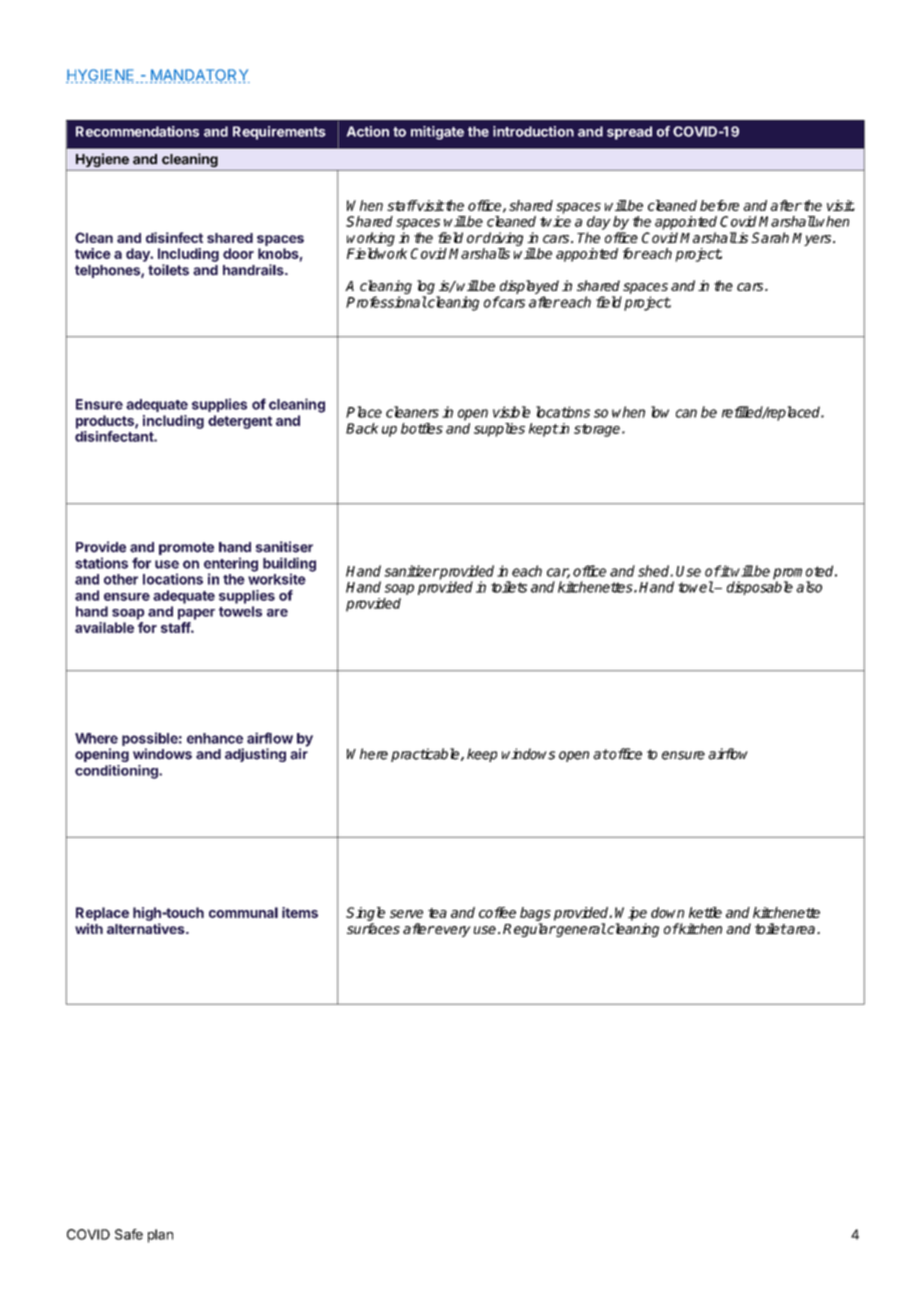  I want to click on disposable, so click(760, 588).
